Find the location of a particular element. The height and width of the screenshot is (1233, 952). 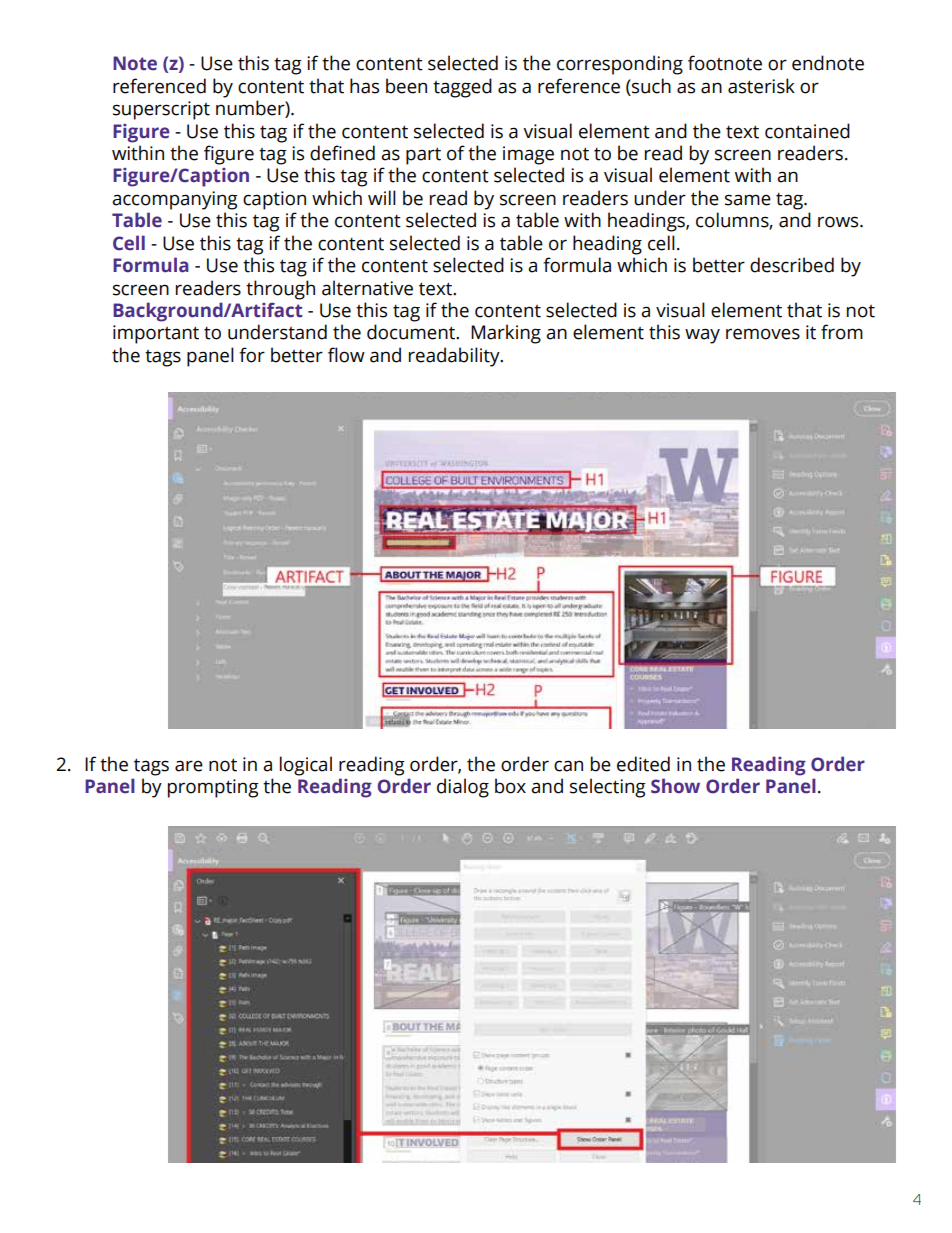

flow is located at coordinates (346, 355).
